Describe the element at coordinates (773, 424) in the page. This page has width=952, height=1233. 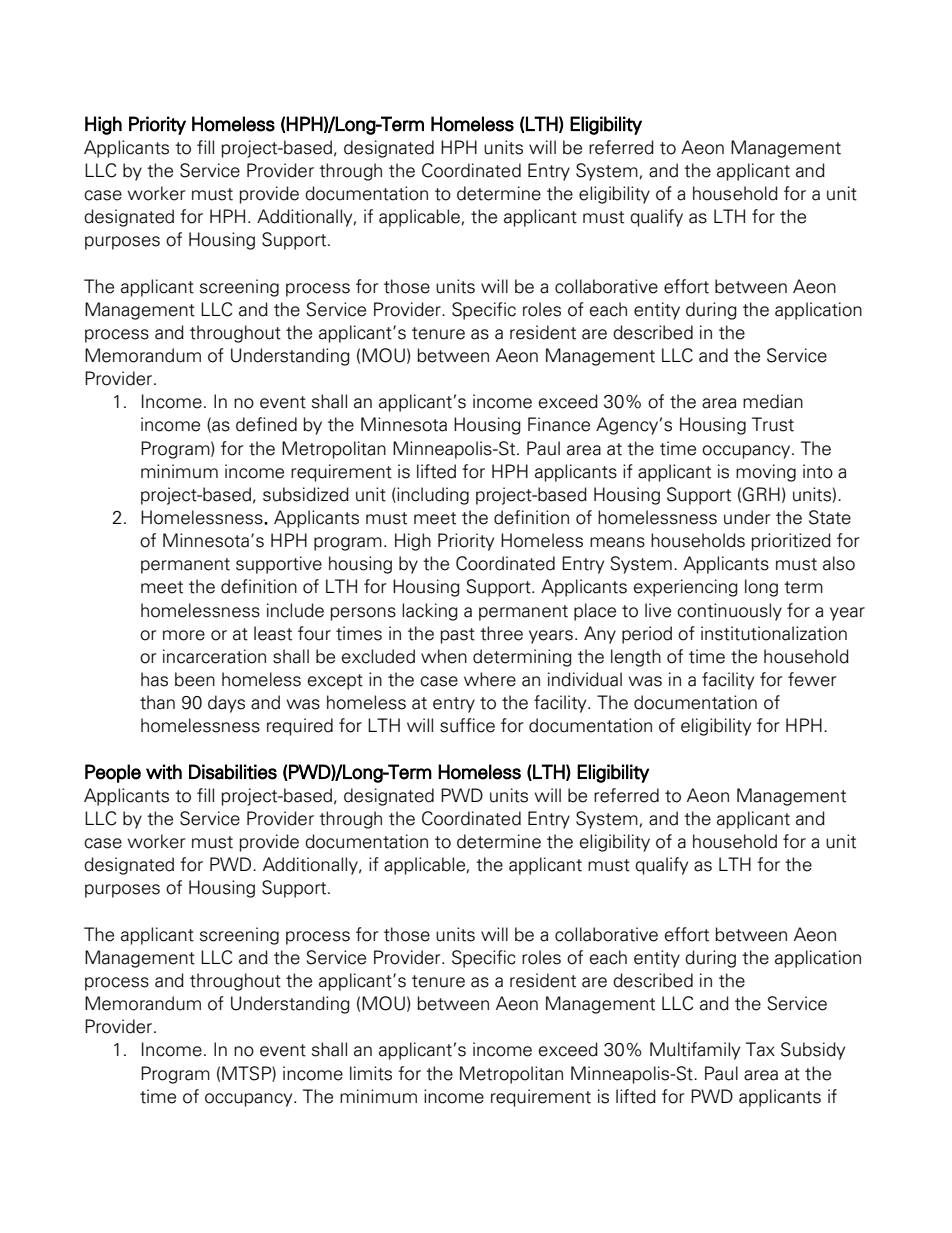
I see `Trust` at that location.
